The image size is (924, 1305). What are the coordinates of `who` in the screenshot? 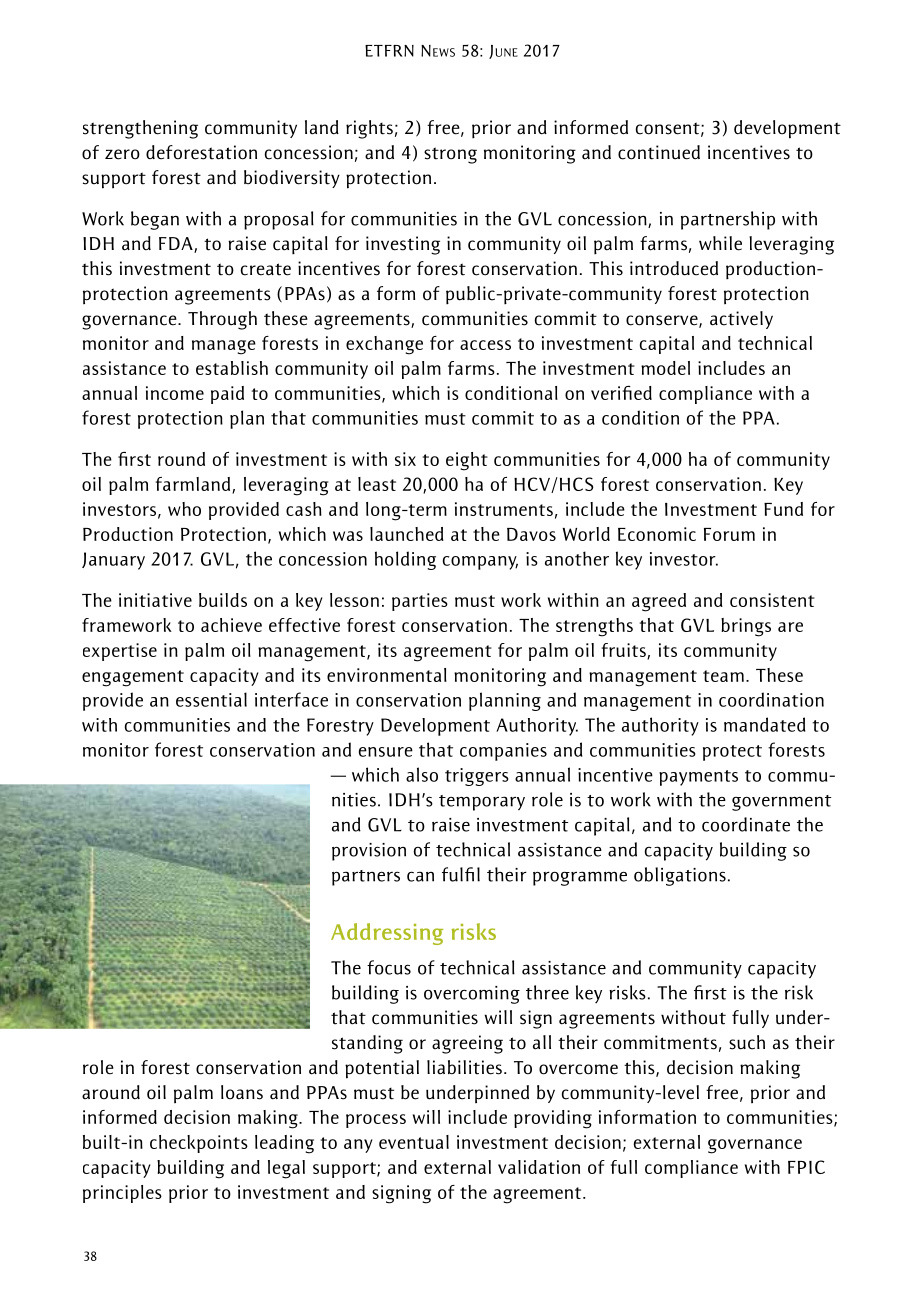 It's located at (184, 509).
